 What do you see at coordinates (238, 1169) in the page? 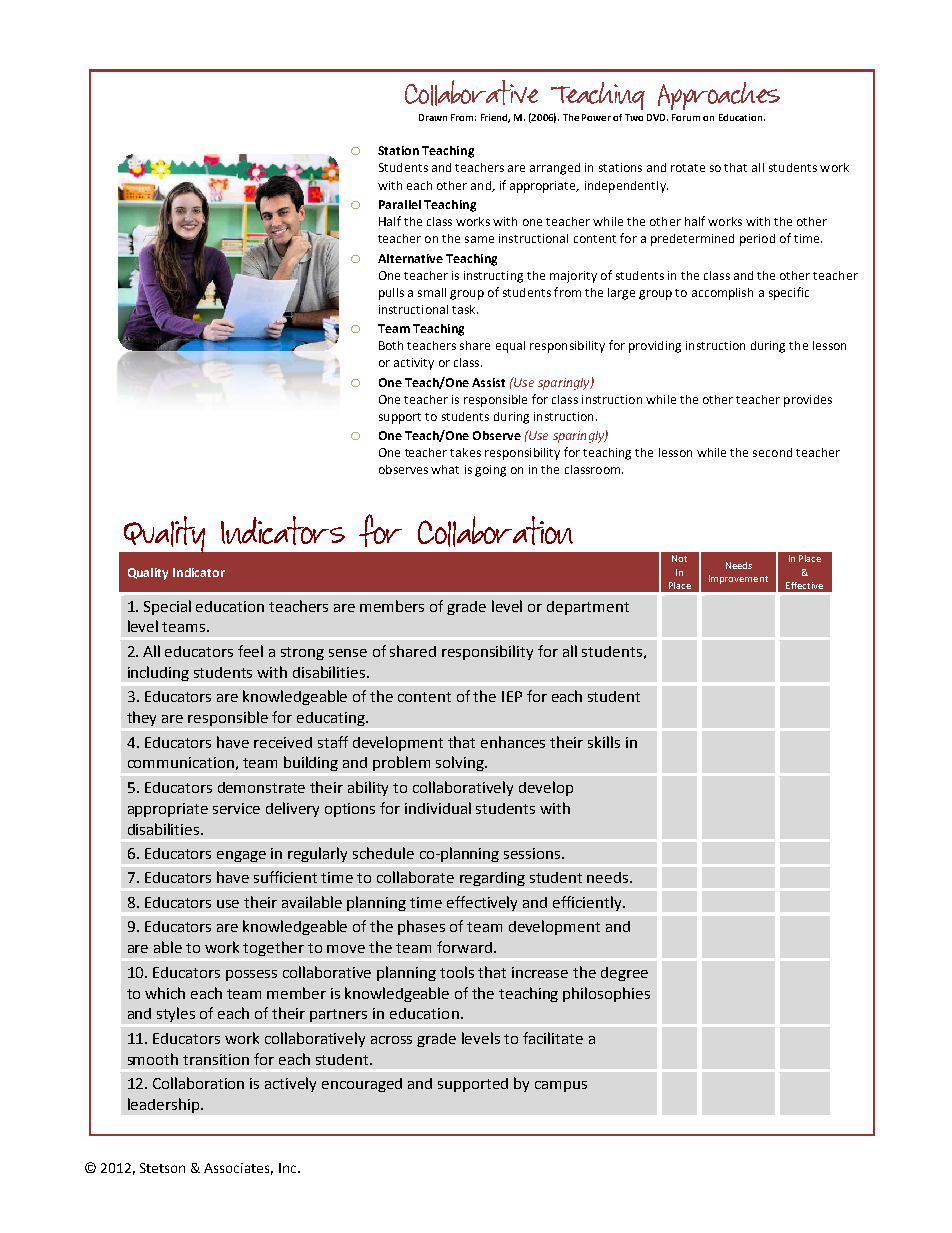
I see `Associates` at bounding box center [238, 1169].
